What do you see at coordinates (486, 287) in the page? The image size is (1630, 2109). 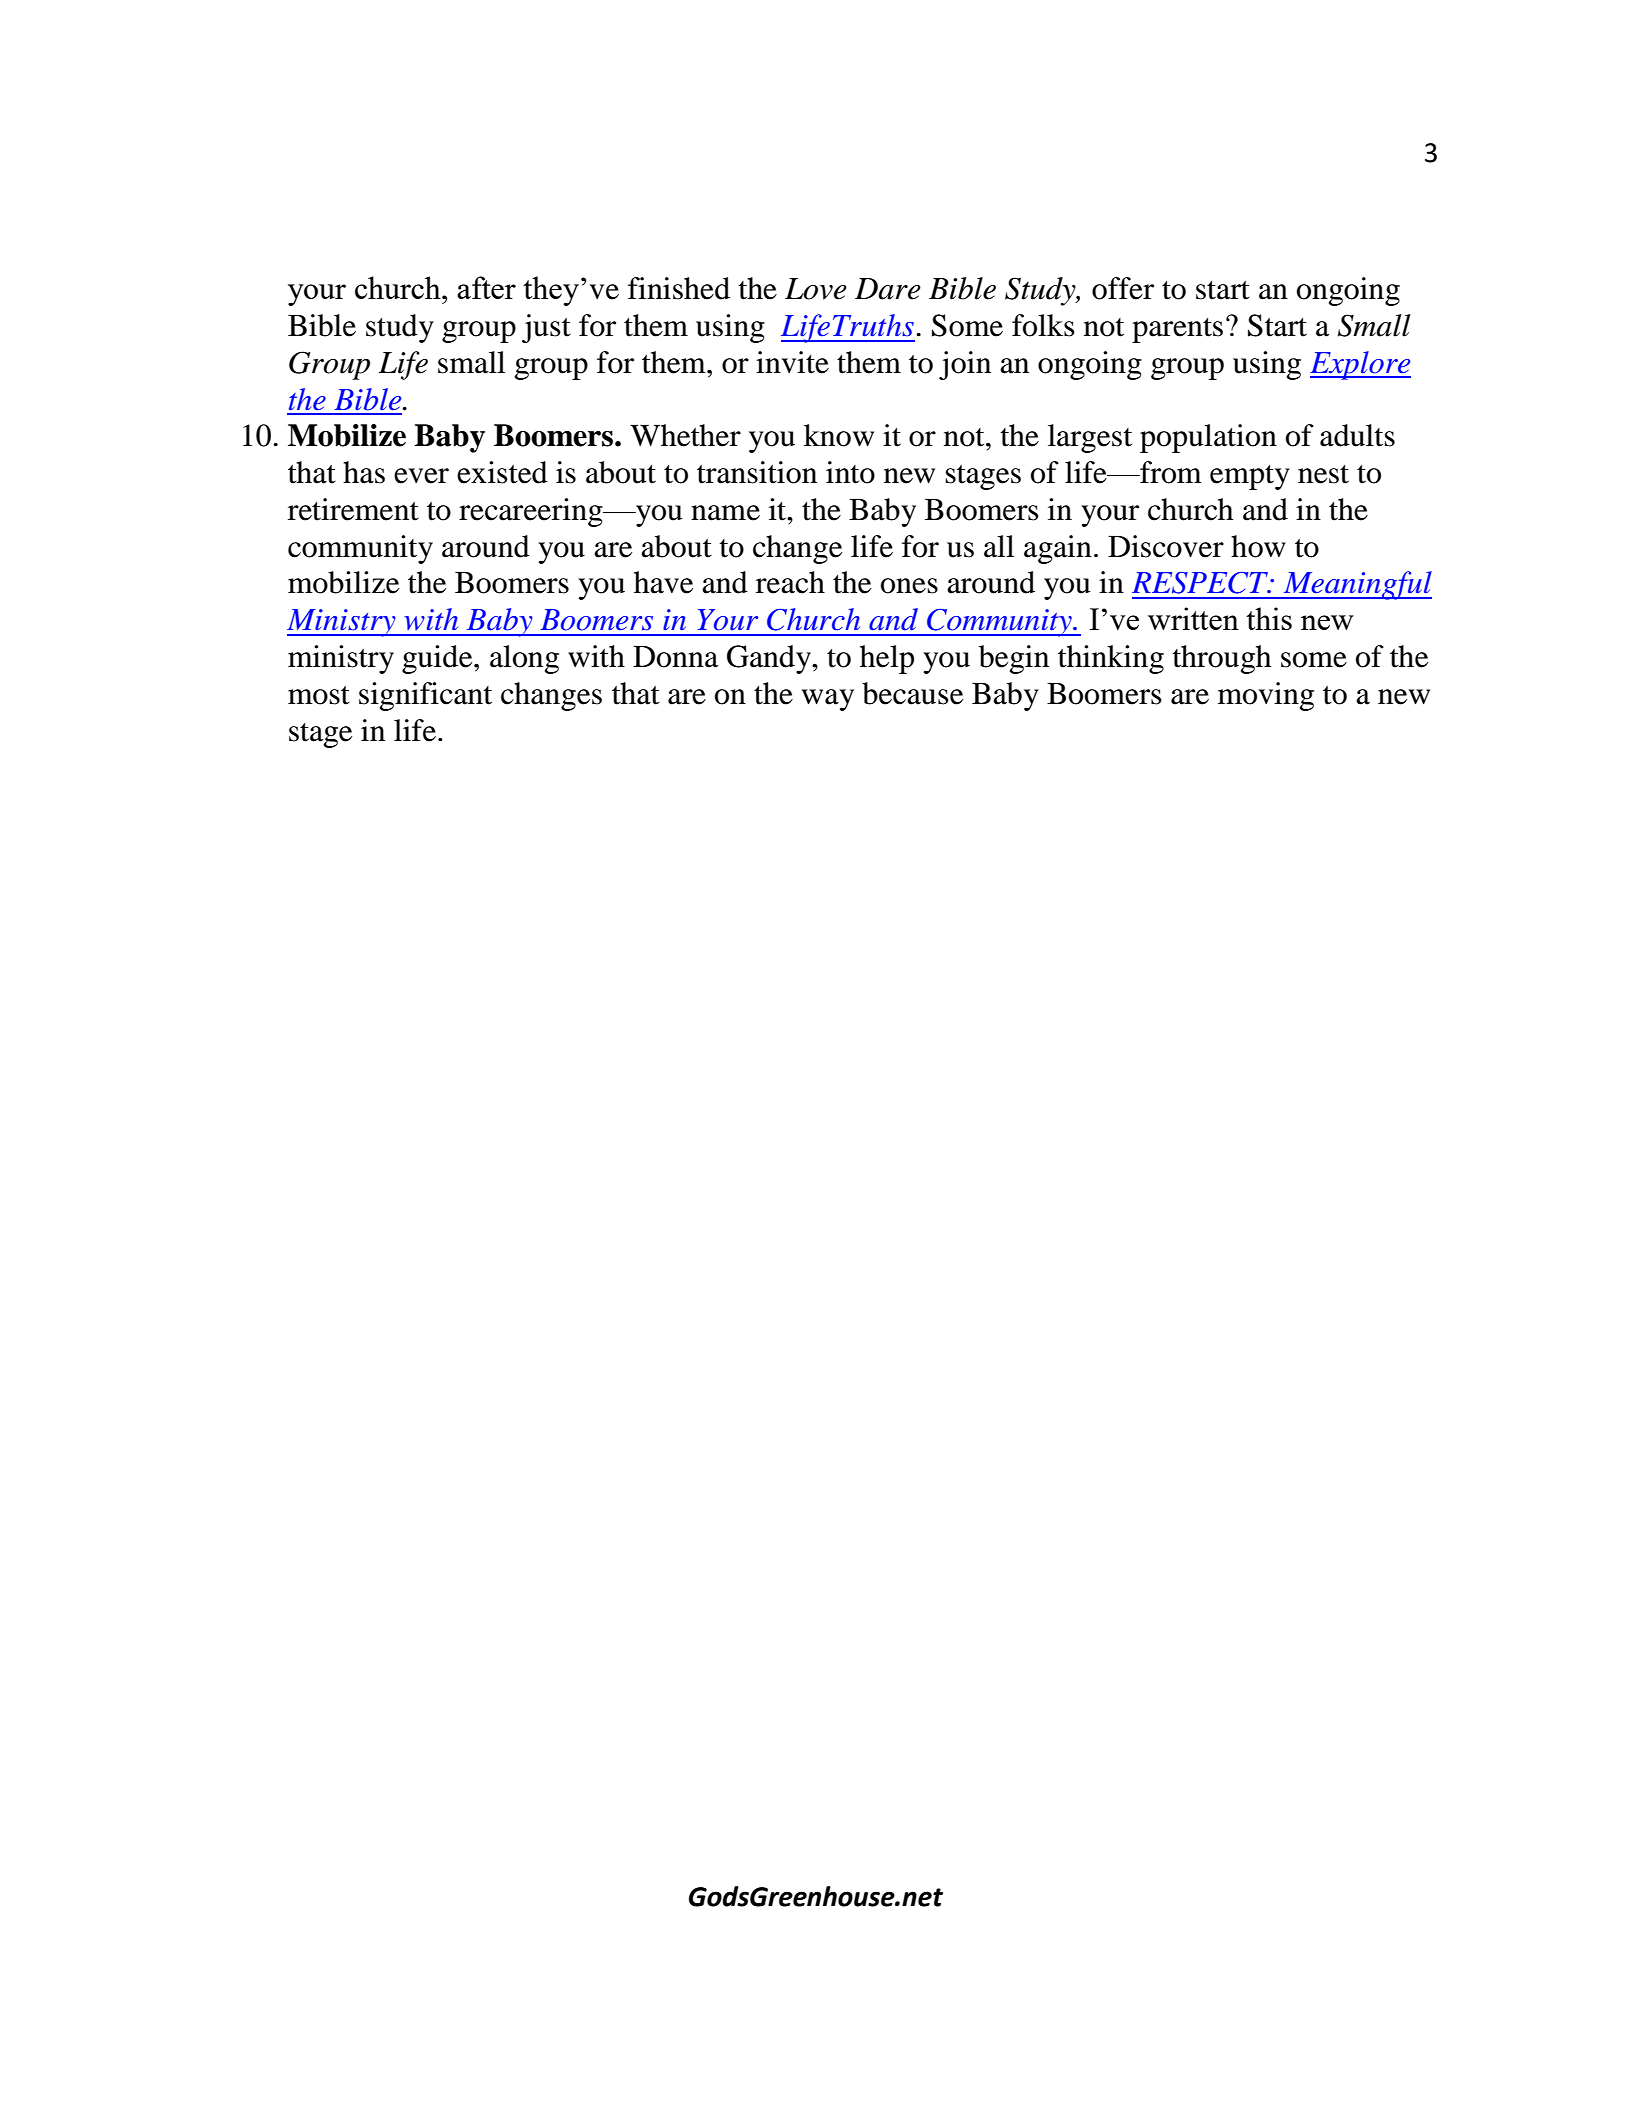 I see `after` at bounding box center [486, 287].
